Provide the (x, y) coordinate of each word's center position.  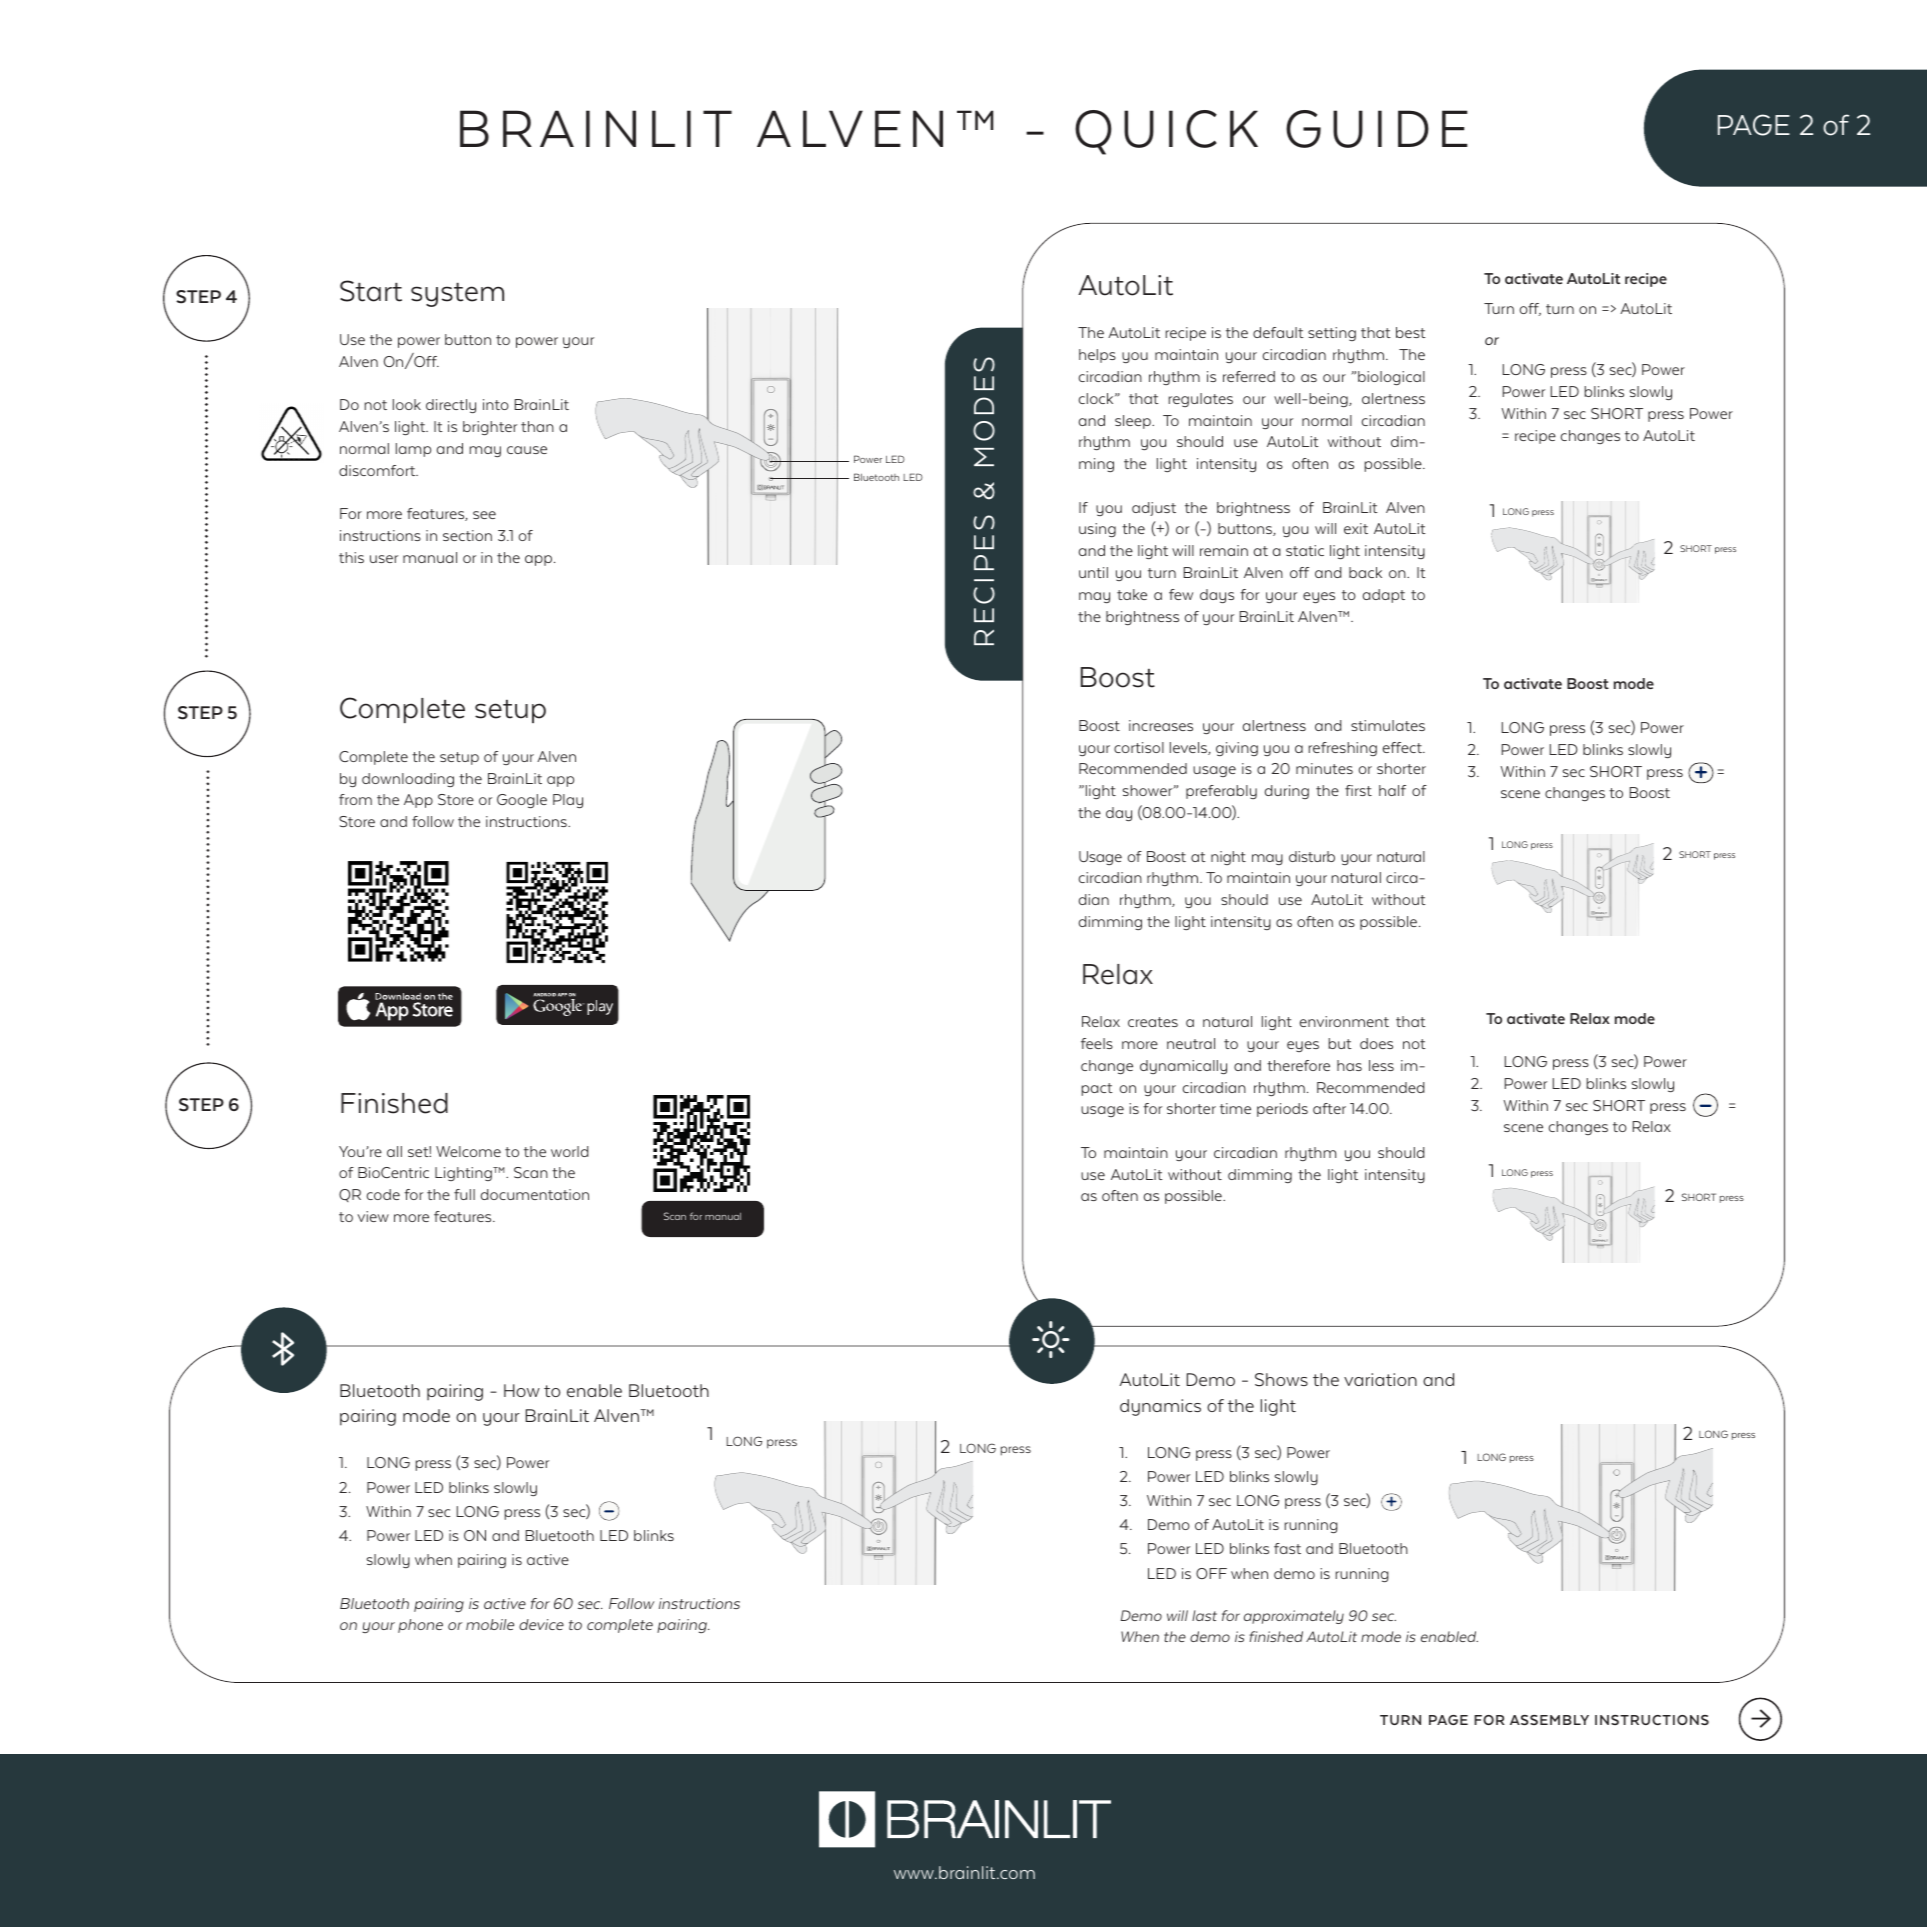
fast (1287, 1548)
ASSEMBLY (1549, 1720)
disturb (1312, 856)
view (373, 1216)
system (457, 295)
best (1411, 332)
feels (1097, 1043)
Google (522, 801)
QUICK (1166, 132)
